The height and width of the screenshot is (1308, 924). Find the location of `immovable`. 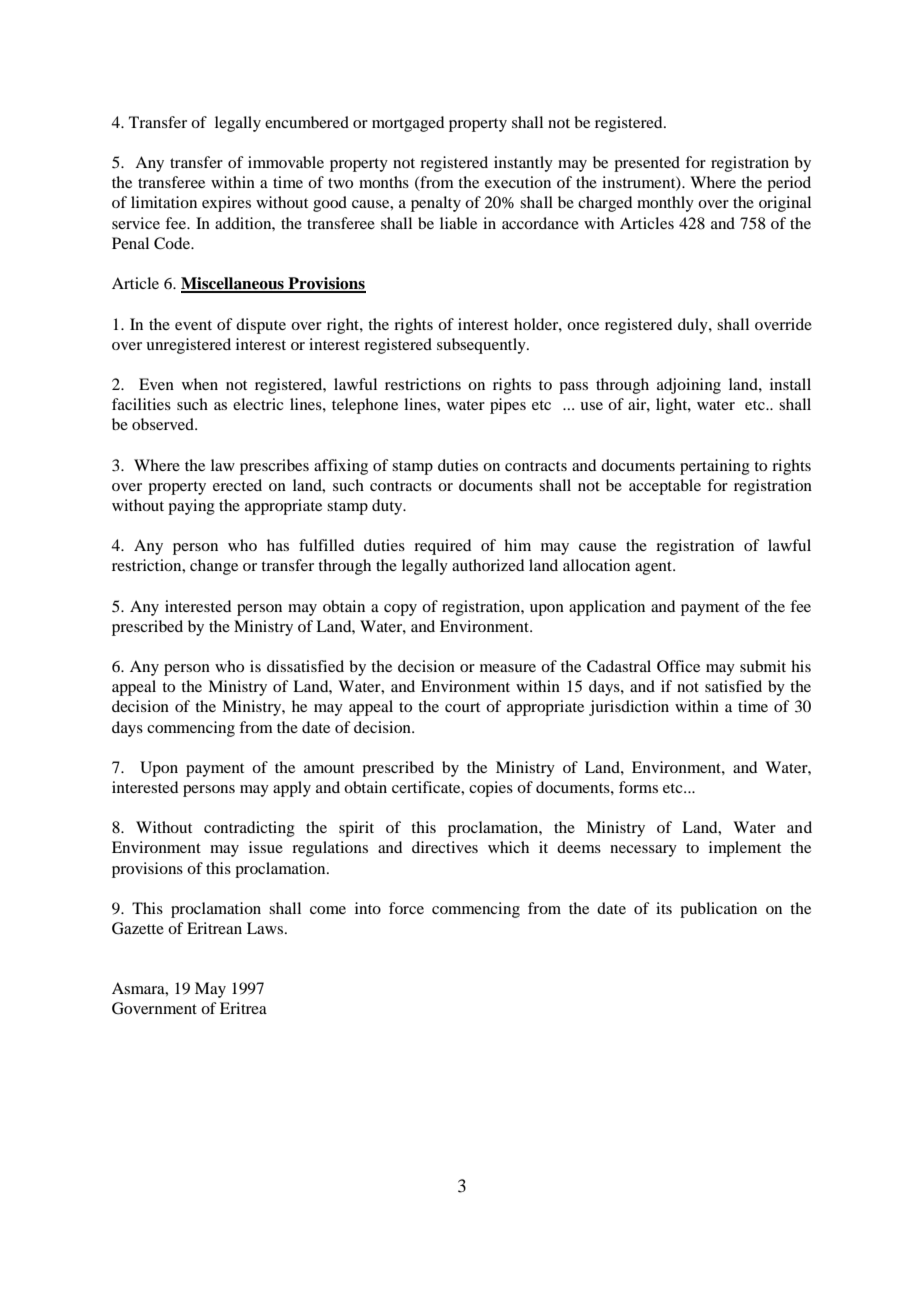

immovable is located at coordinates (286, 162).
